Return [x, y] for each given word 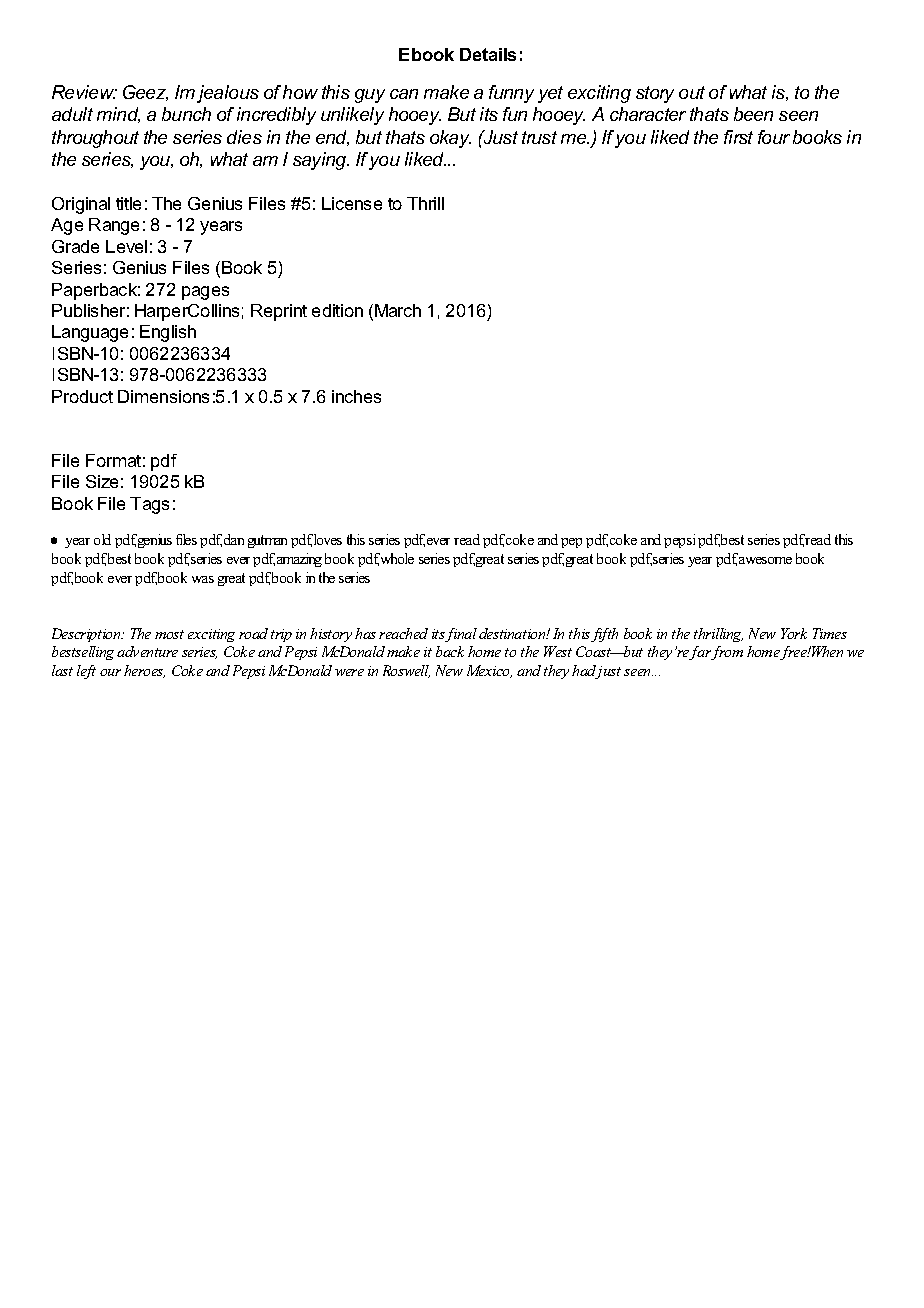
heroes [144, 671]
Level [126, 246]
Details [488, 54]
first [738, 137]
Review [84, 92]
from [726, 653]
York [794, 633]
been [753, 114]
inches [356, 396]
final [461, 635]
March [398, 310]
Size [102, 481]
